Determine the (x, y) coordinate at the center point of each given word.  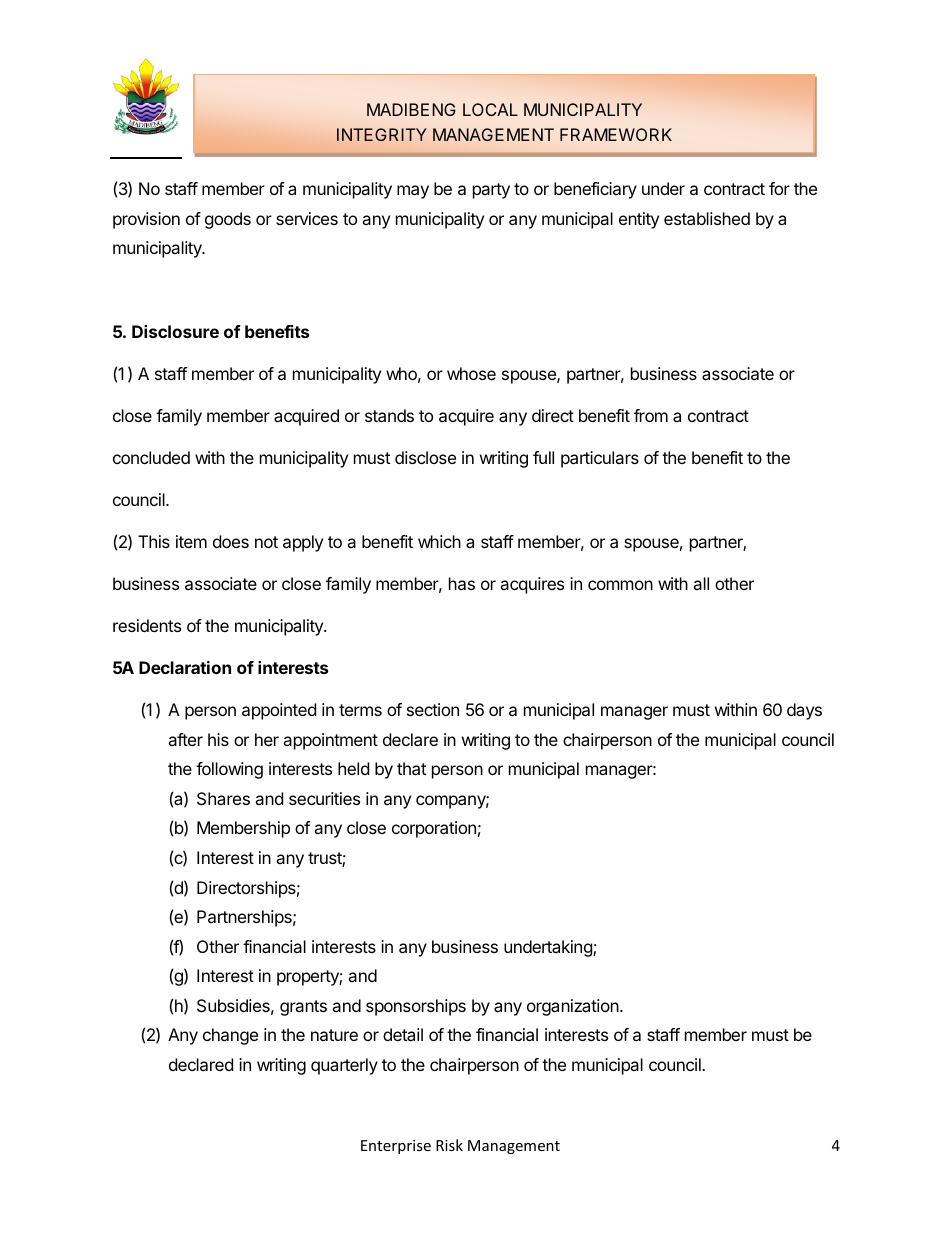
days (804, 711)
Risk (449, 1145)
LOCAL (490, 109)
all (701, 583)
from (651, 415)
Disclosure (175, 331)
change (230, 1036)
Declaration (185, 667)
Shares (223, 798)
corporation (434, 829)
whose (471, 373)
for (779, 188)
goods (228, 220)
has (462, 583)
